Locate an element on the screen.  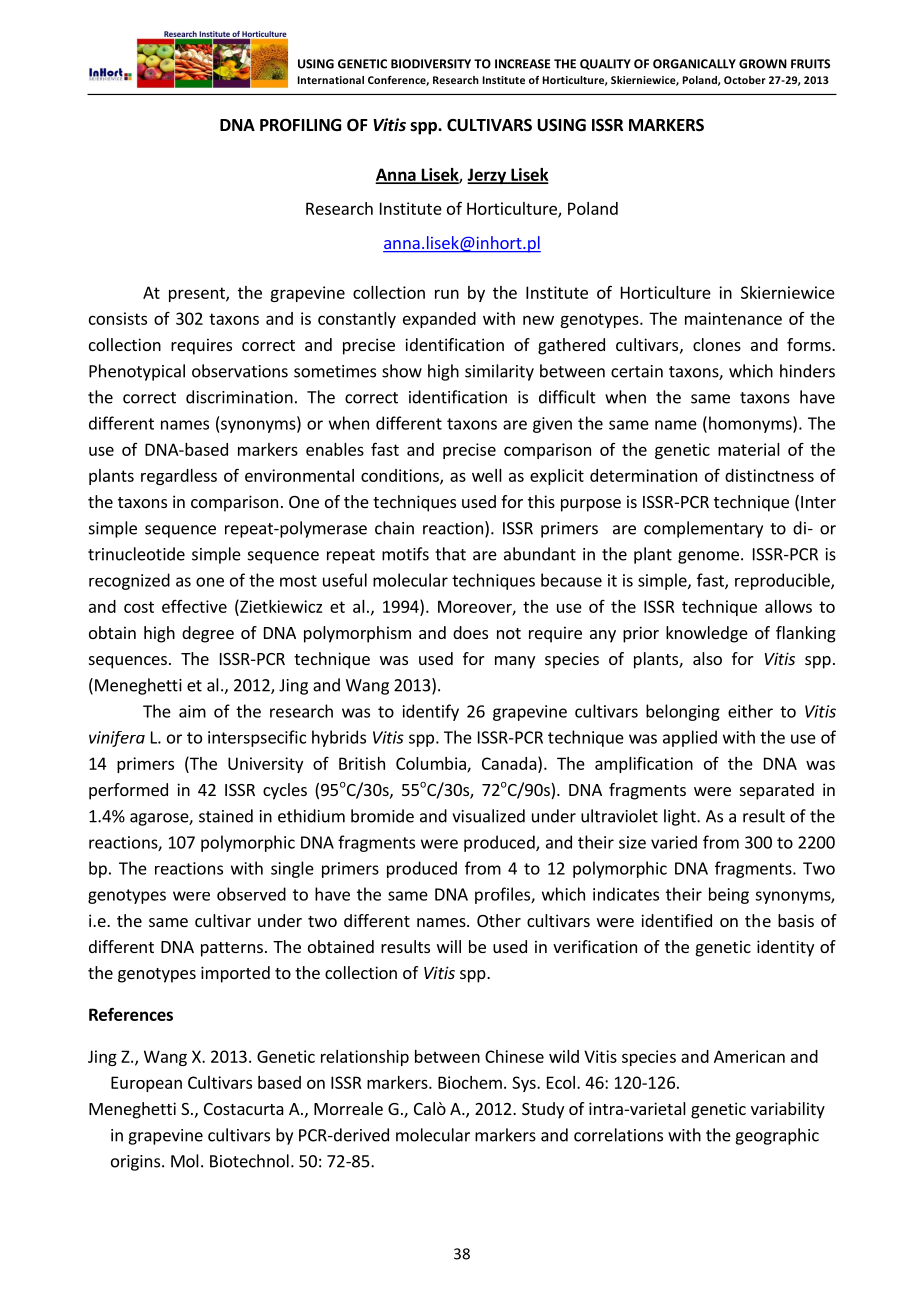
Biochem is located at coordinates (470, 1082).
